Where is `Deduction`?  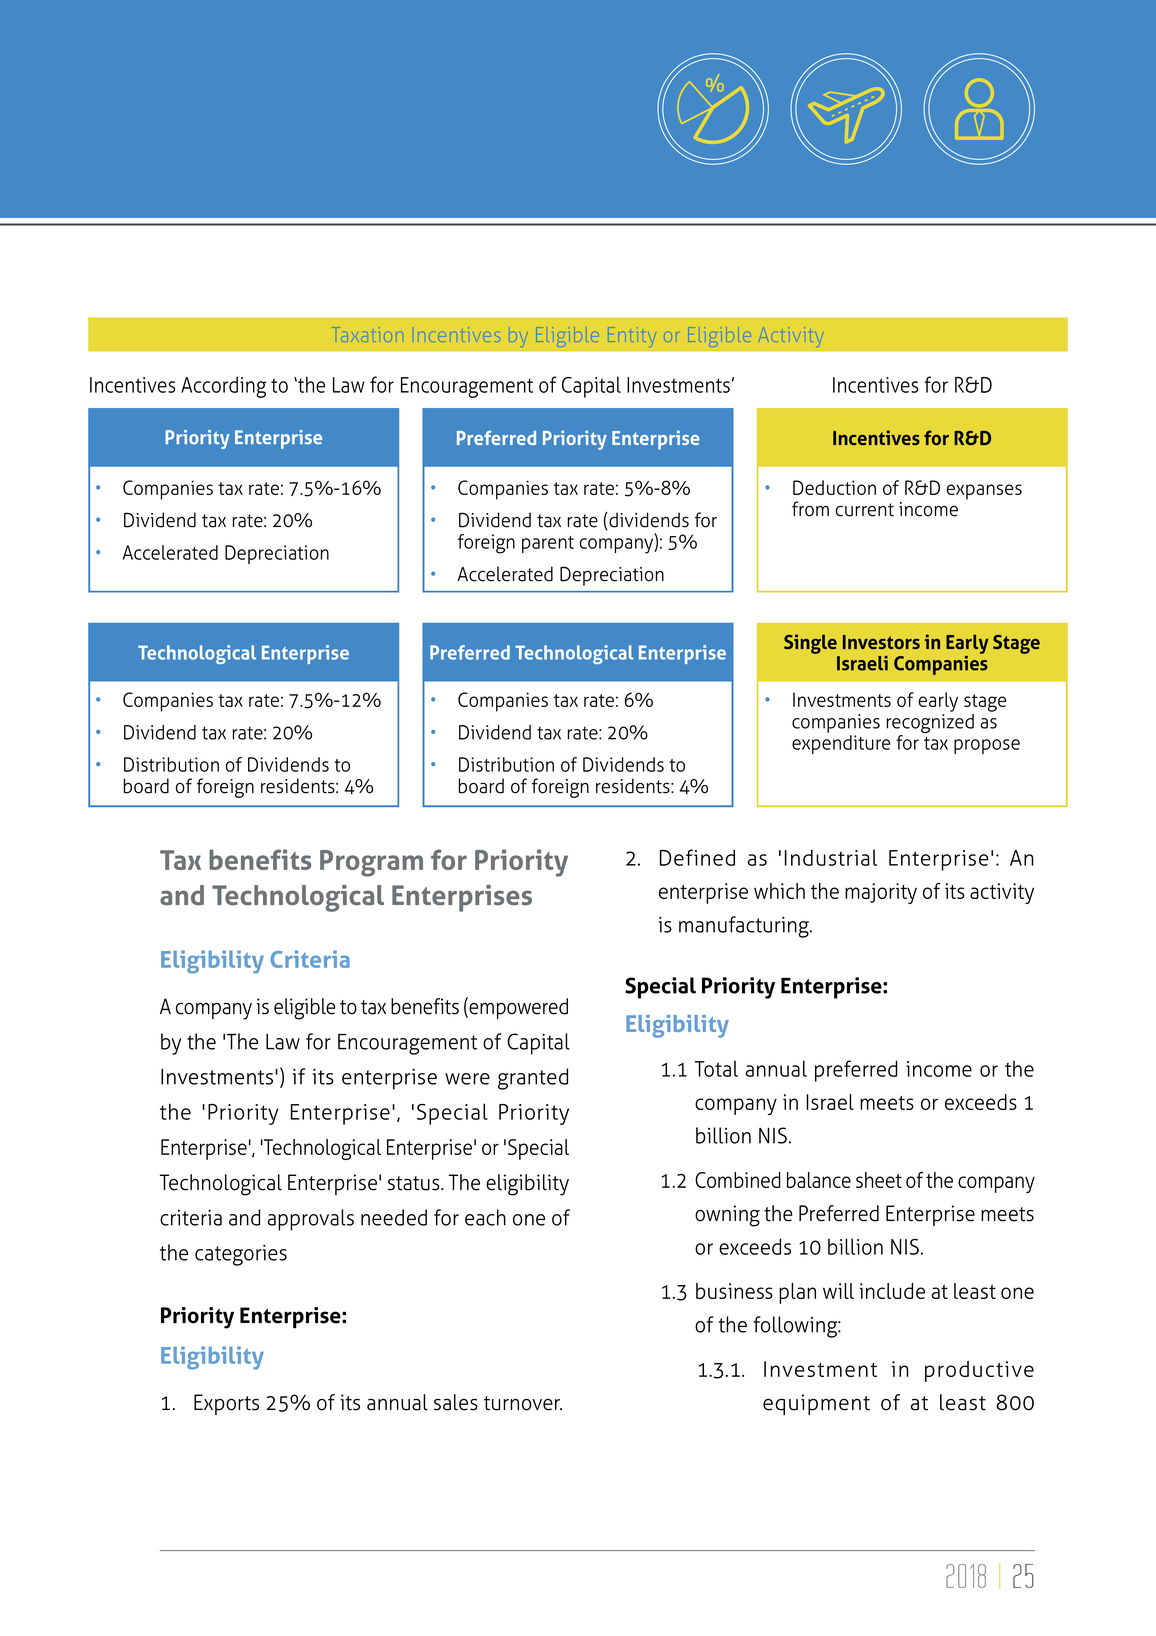 Deduction is located at coordinates (834, 487).
